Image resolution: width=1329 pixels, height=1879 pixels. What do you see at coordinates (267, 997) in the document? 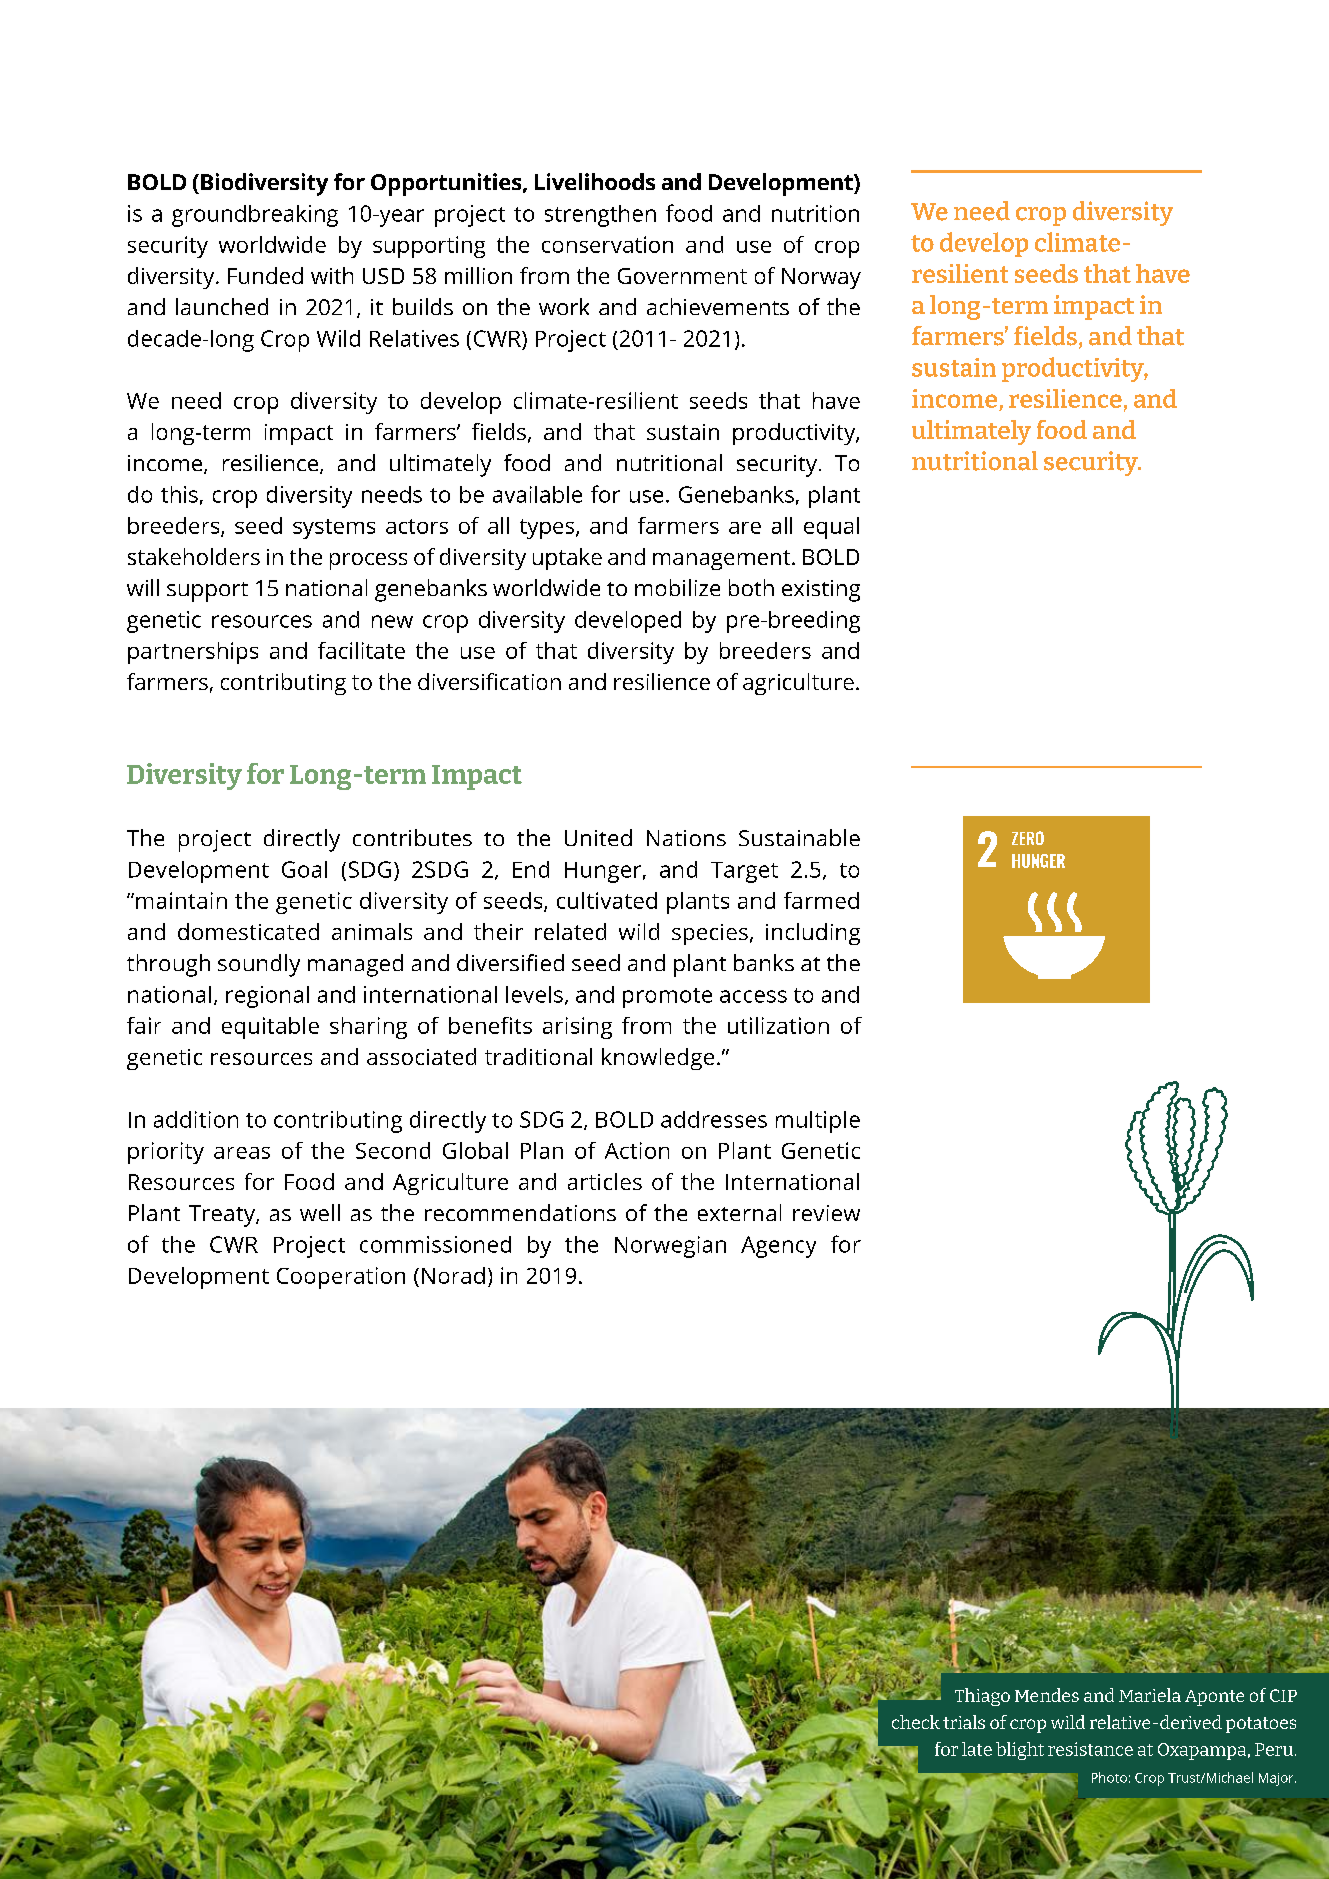
I see `regional` at bounding box center [267, 997].
